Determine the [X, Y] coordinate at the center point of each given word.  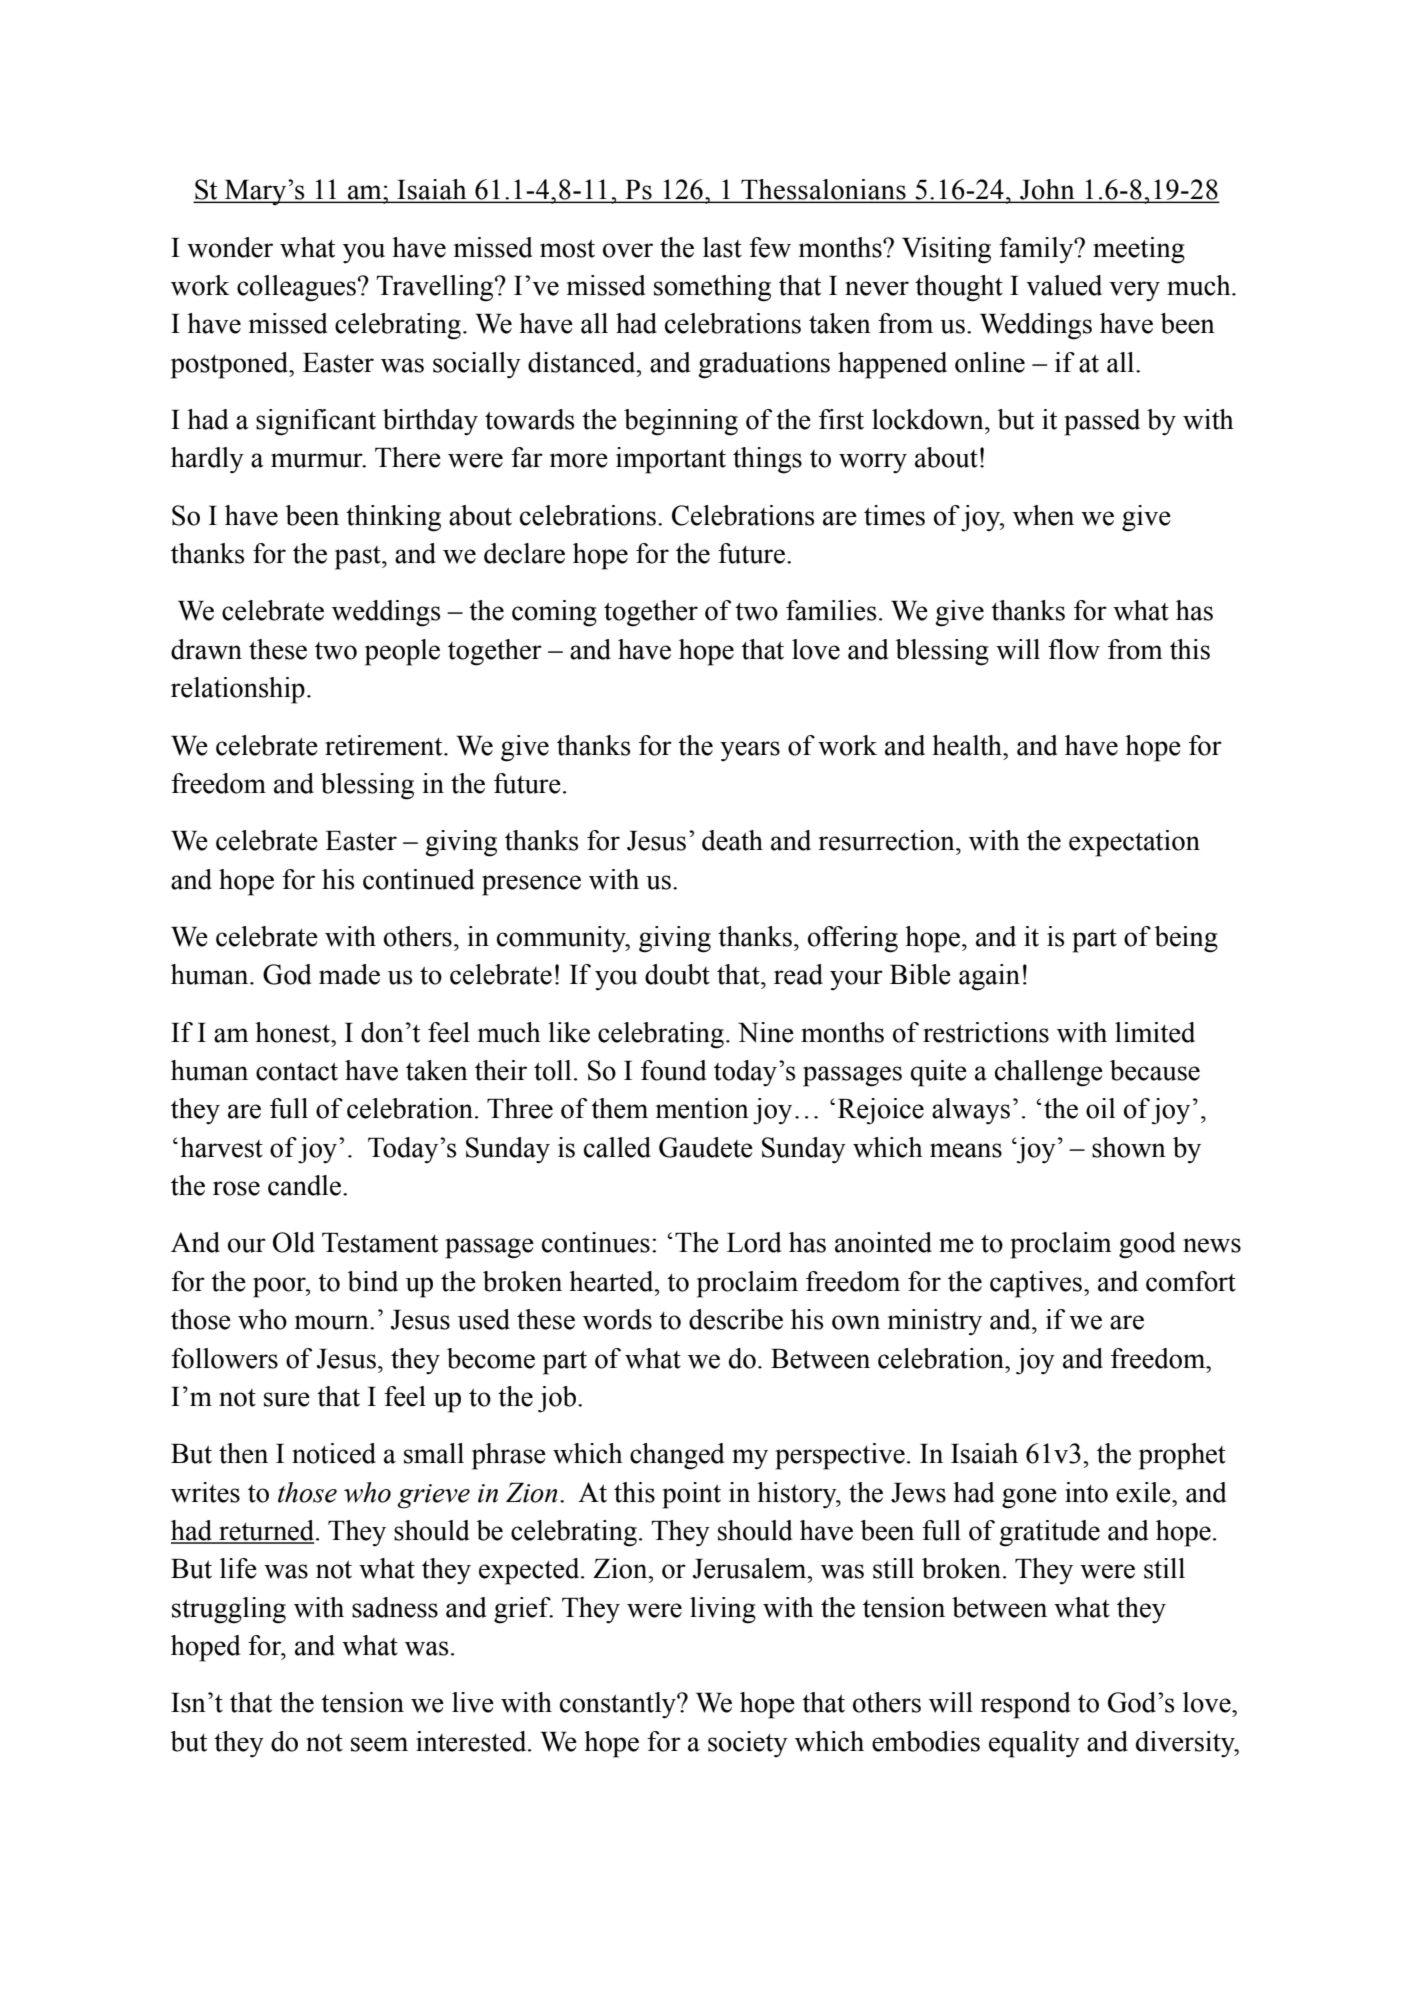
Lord [754, 1242]
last [722, 247]
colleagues [296, 288]
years [750, 751]
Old [294, 1242]
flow [1074, 649]
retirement [385, 745]
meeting [1139, 250]
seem [379, 1744]
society [748, 1744]
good [1147, 1245]
